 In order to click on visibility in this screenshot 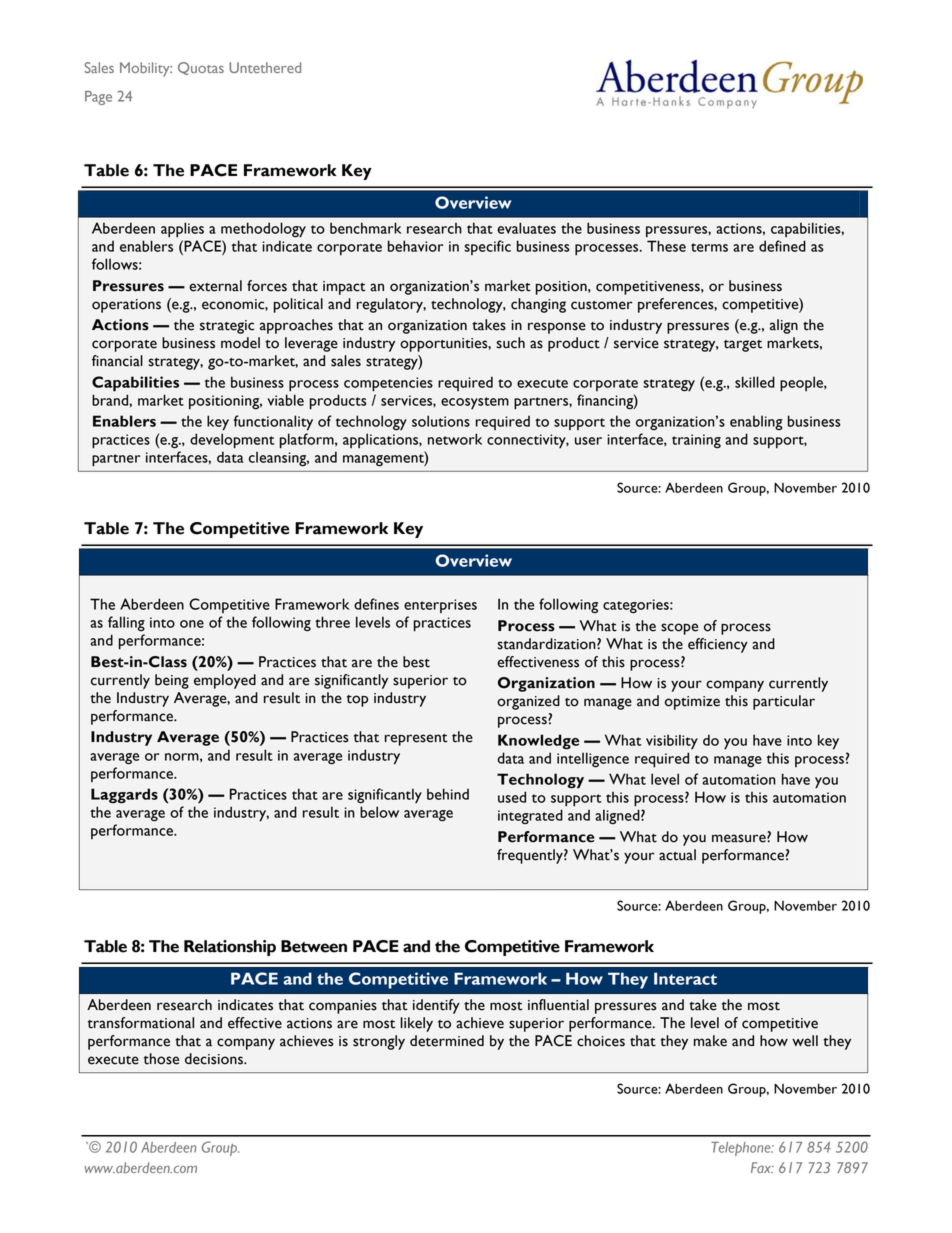, I will do `click(672, 741)`.
